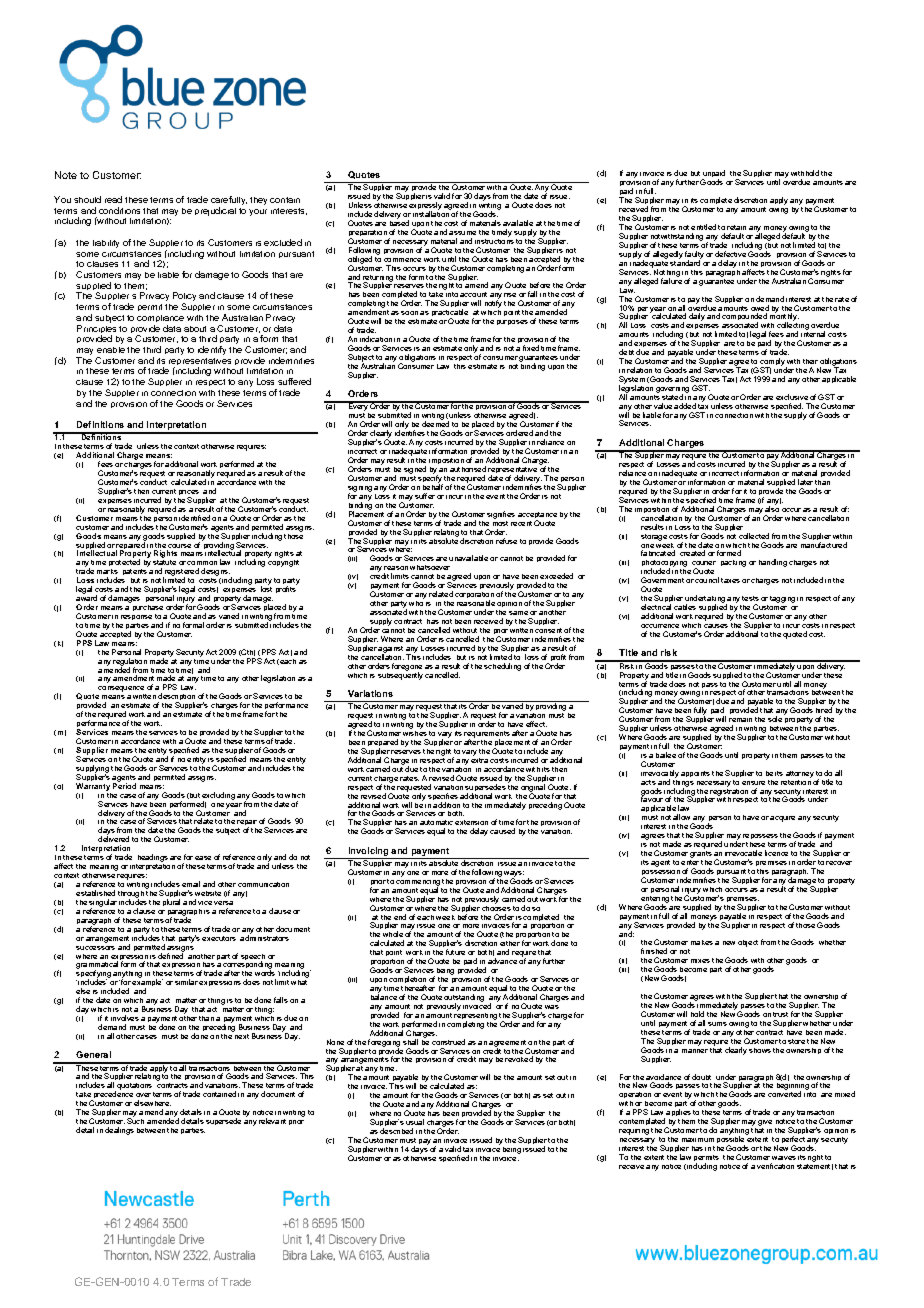  I want to click on assume, so click(462, 233).
